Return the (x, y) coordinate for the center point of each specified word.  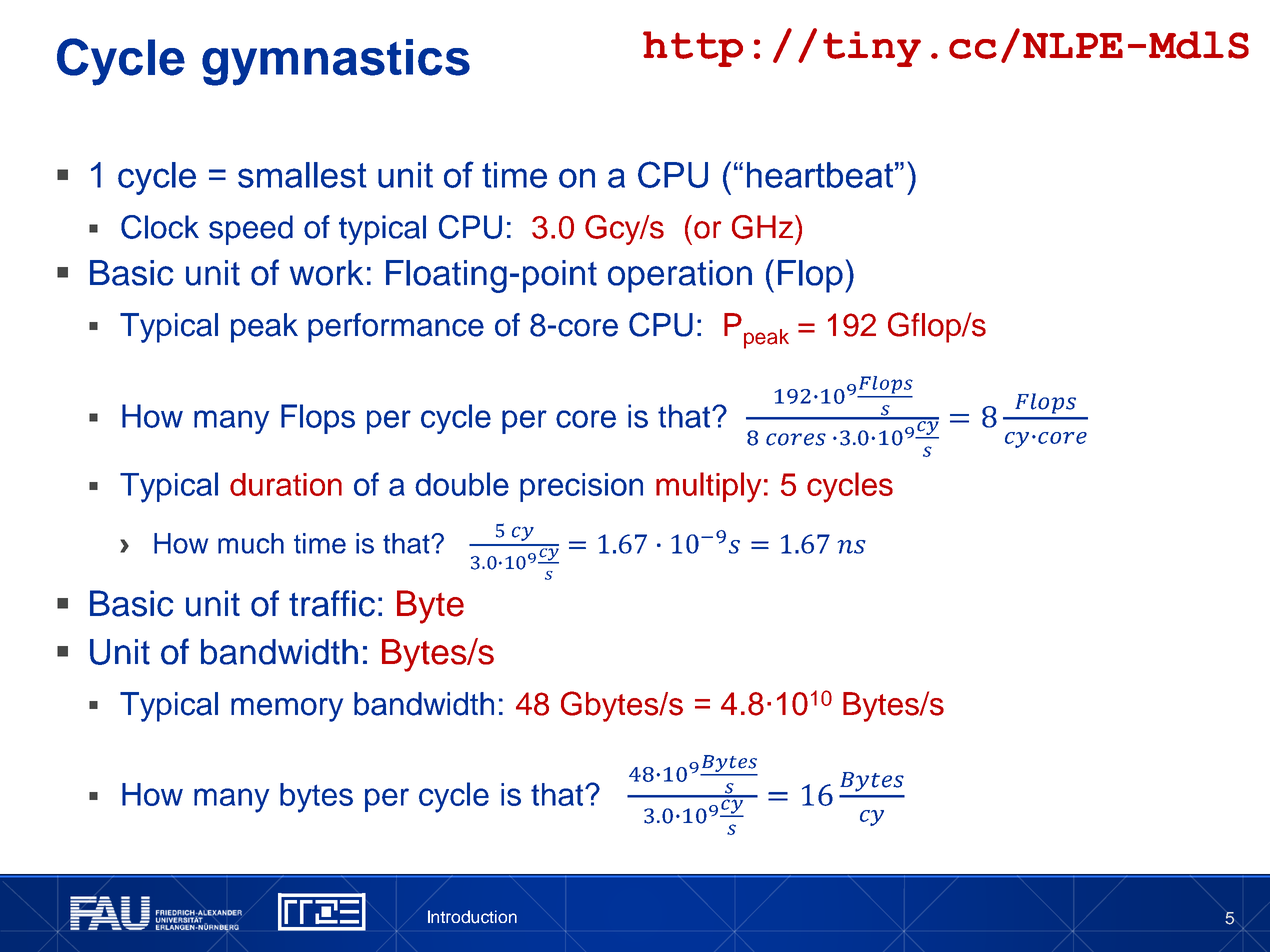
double (462, 484)
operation (680, 276)
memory (287, 710)
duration (286, 484)
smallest (302, 175)
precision (581, 487)
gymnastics (336, 62)
